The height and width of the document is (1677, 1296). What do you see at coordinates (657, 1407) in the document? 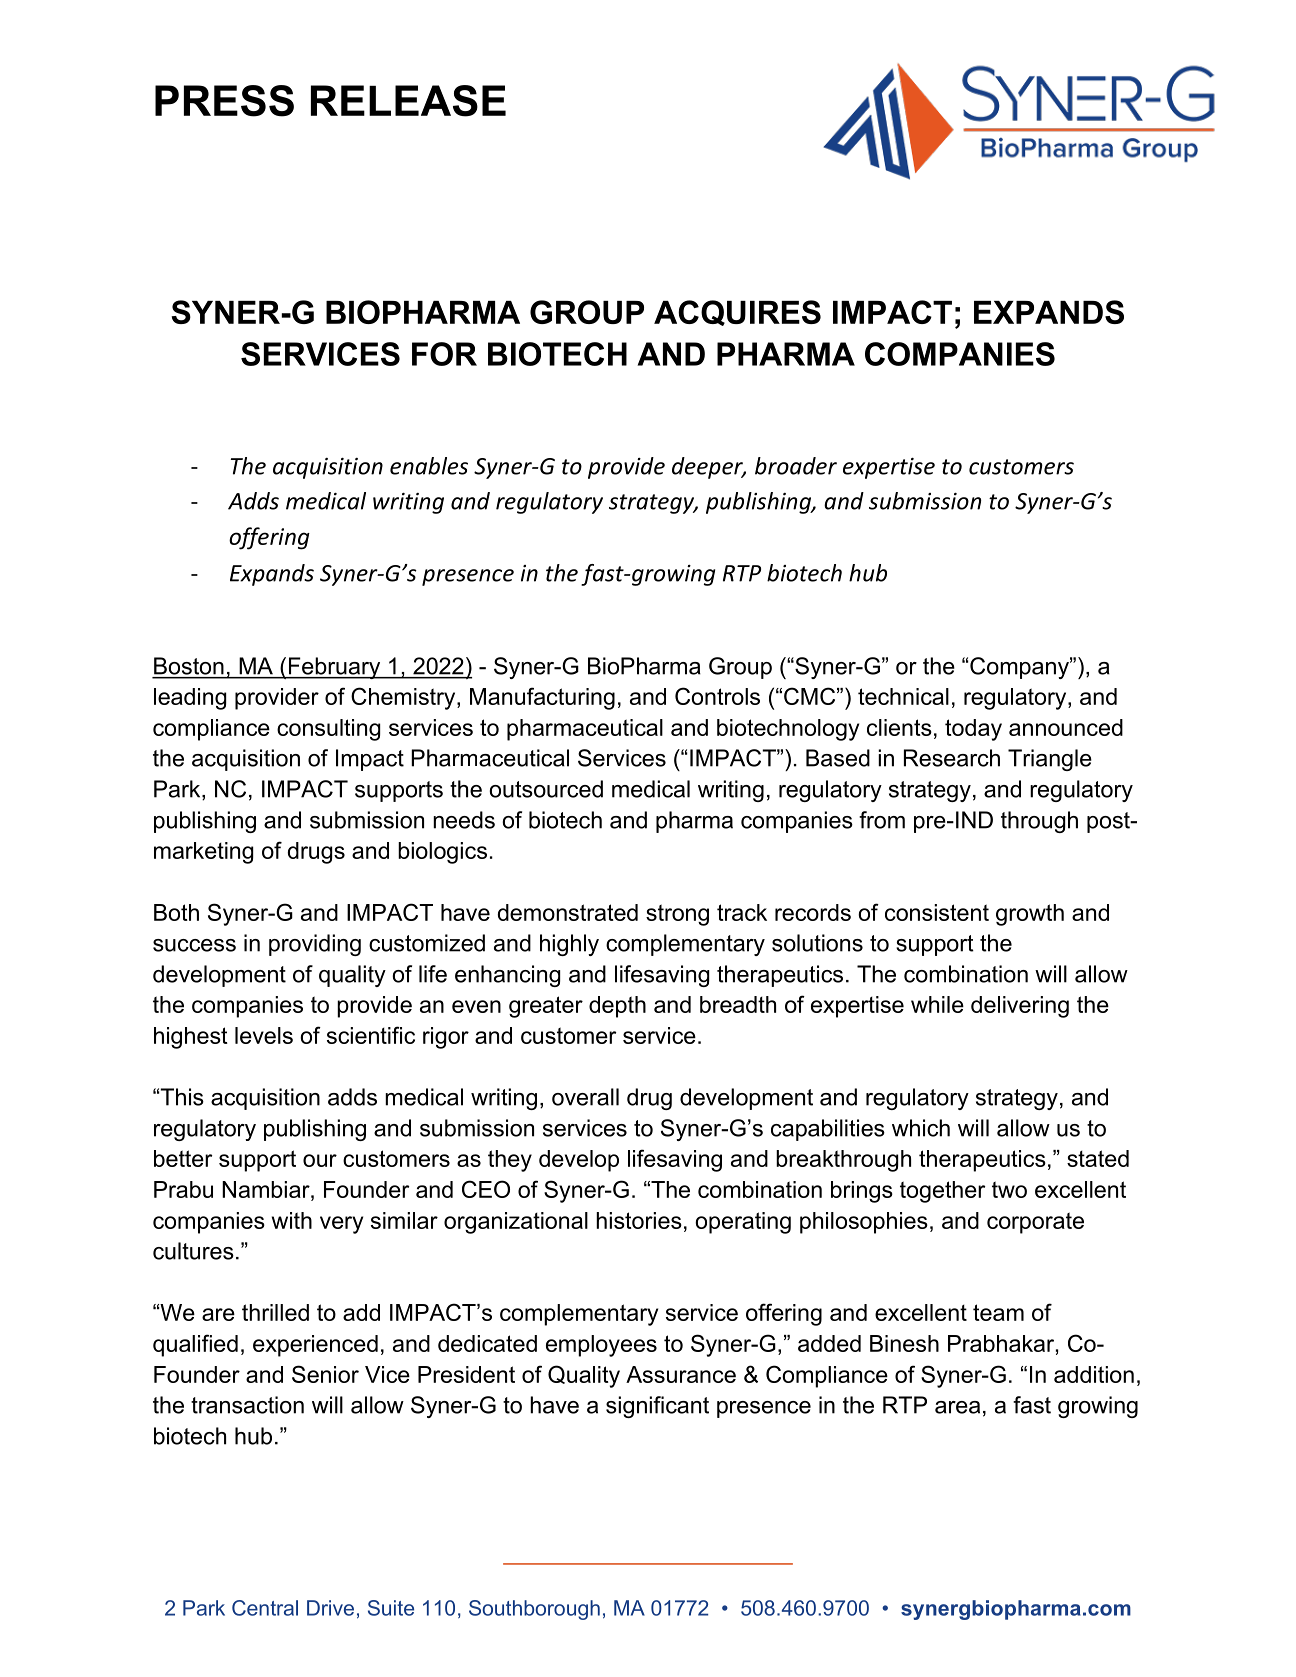
I see `significant` at bounding box center [657, 1407].
